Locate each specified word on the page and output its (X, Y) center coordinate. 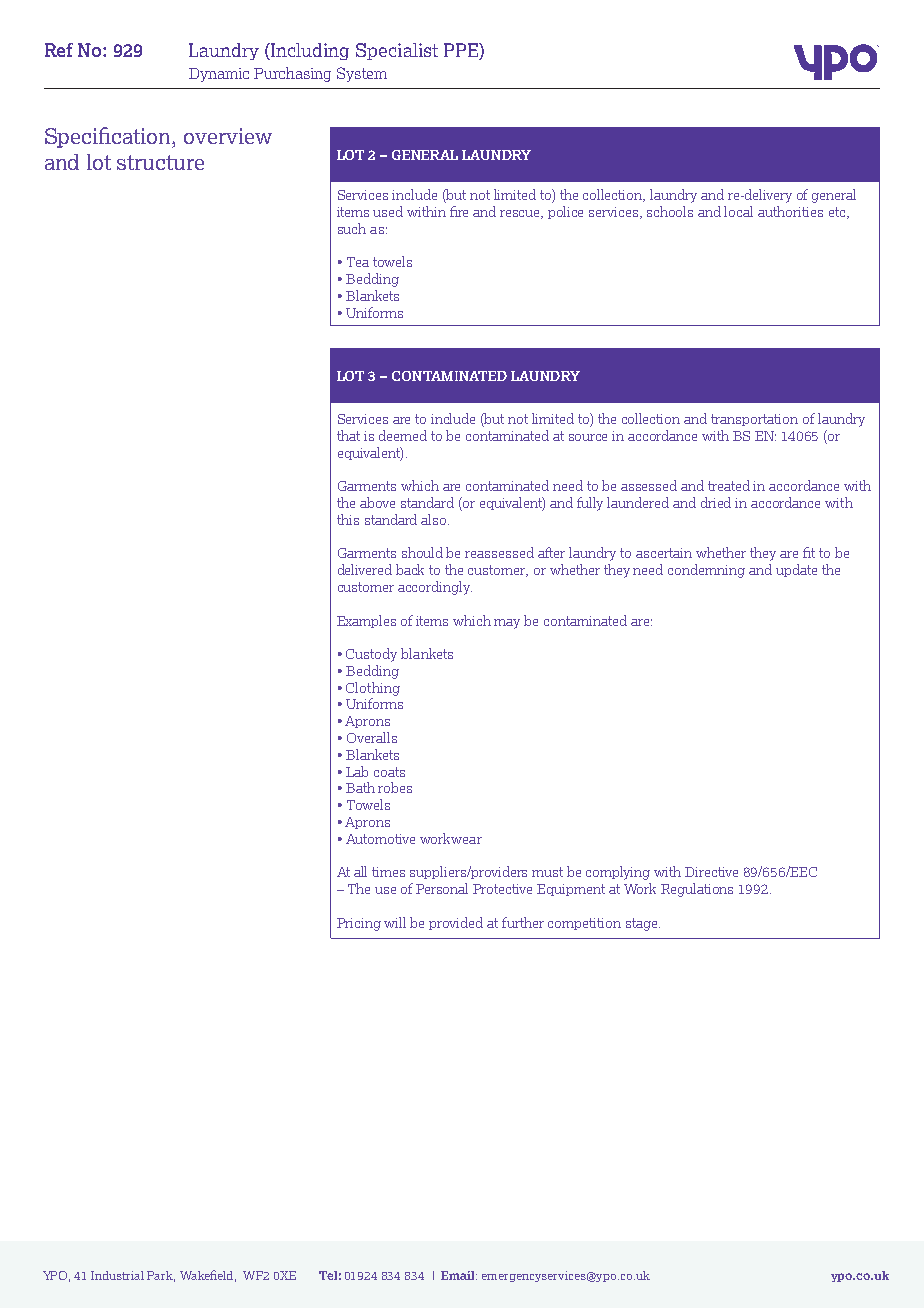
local (738, 211)
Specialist (397, 51)
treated (729, 485)
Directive (711, 872)
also (435, 519)
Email (459, 1275)
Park (161, 1276)
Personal (442, 888)
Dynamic (219, 75)
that (348, 435)
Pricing (359, 924)
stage (643, 924)
